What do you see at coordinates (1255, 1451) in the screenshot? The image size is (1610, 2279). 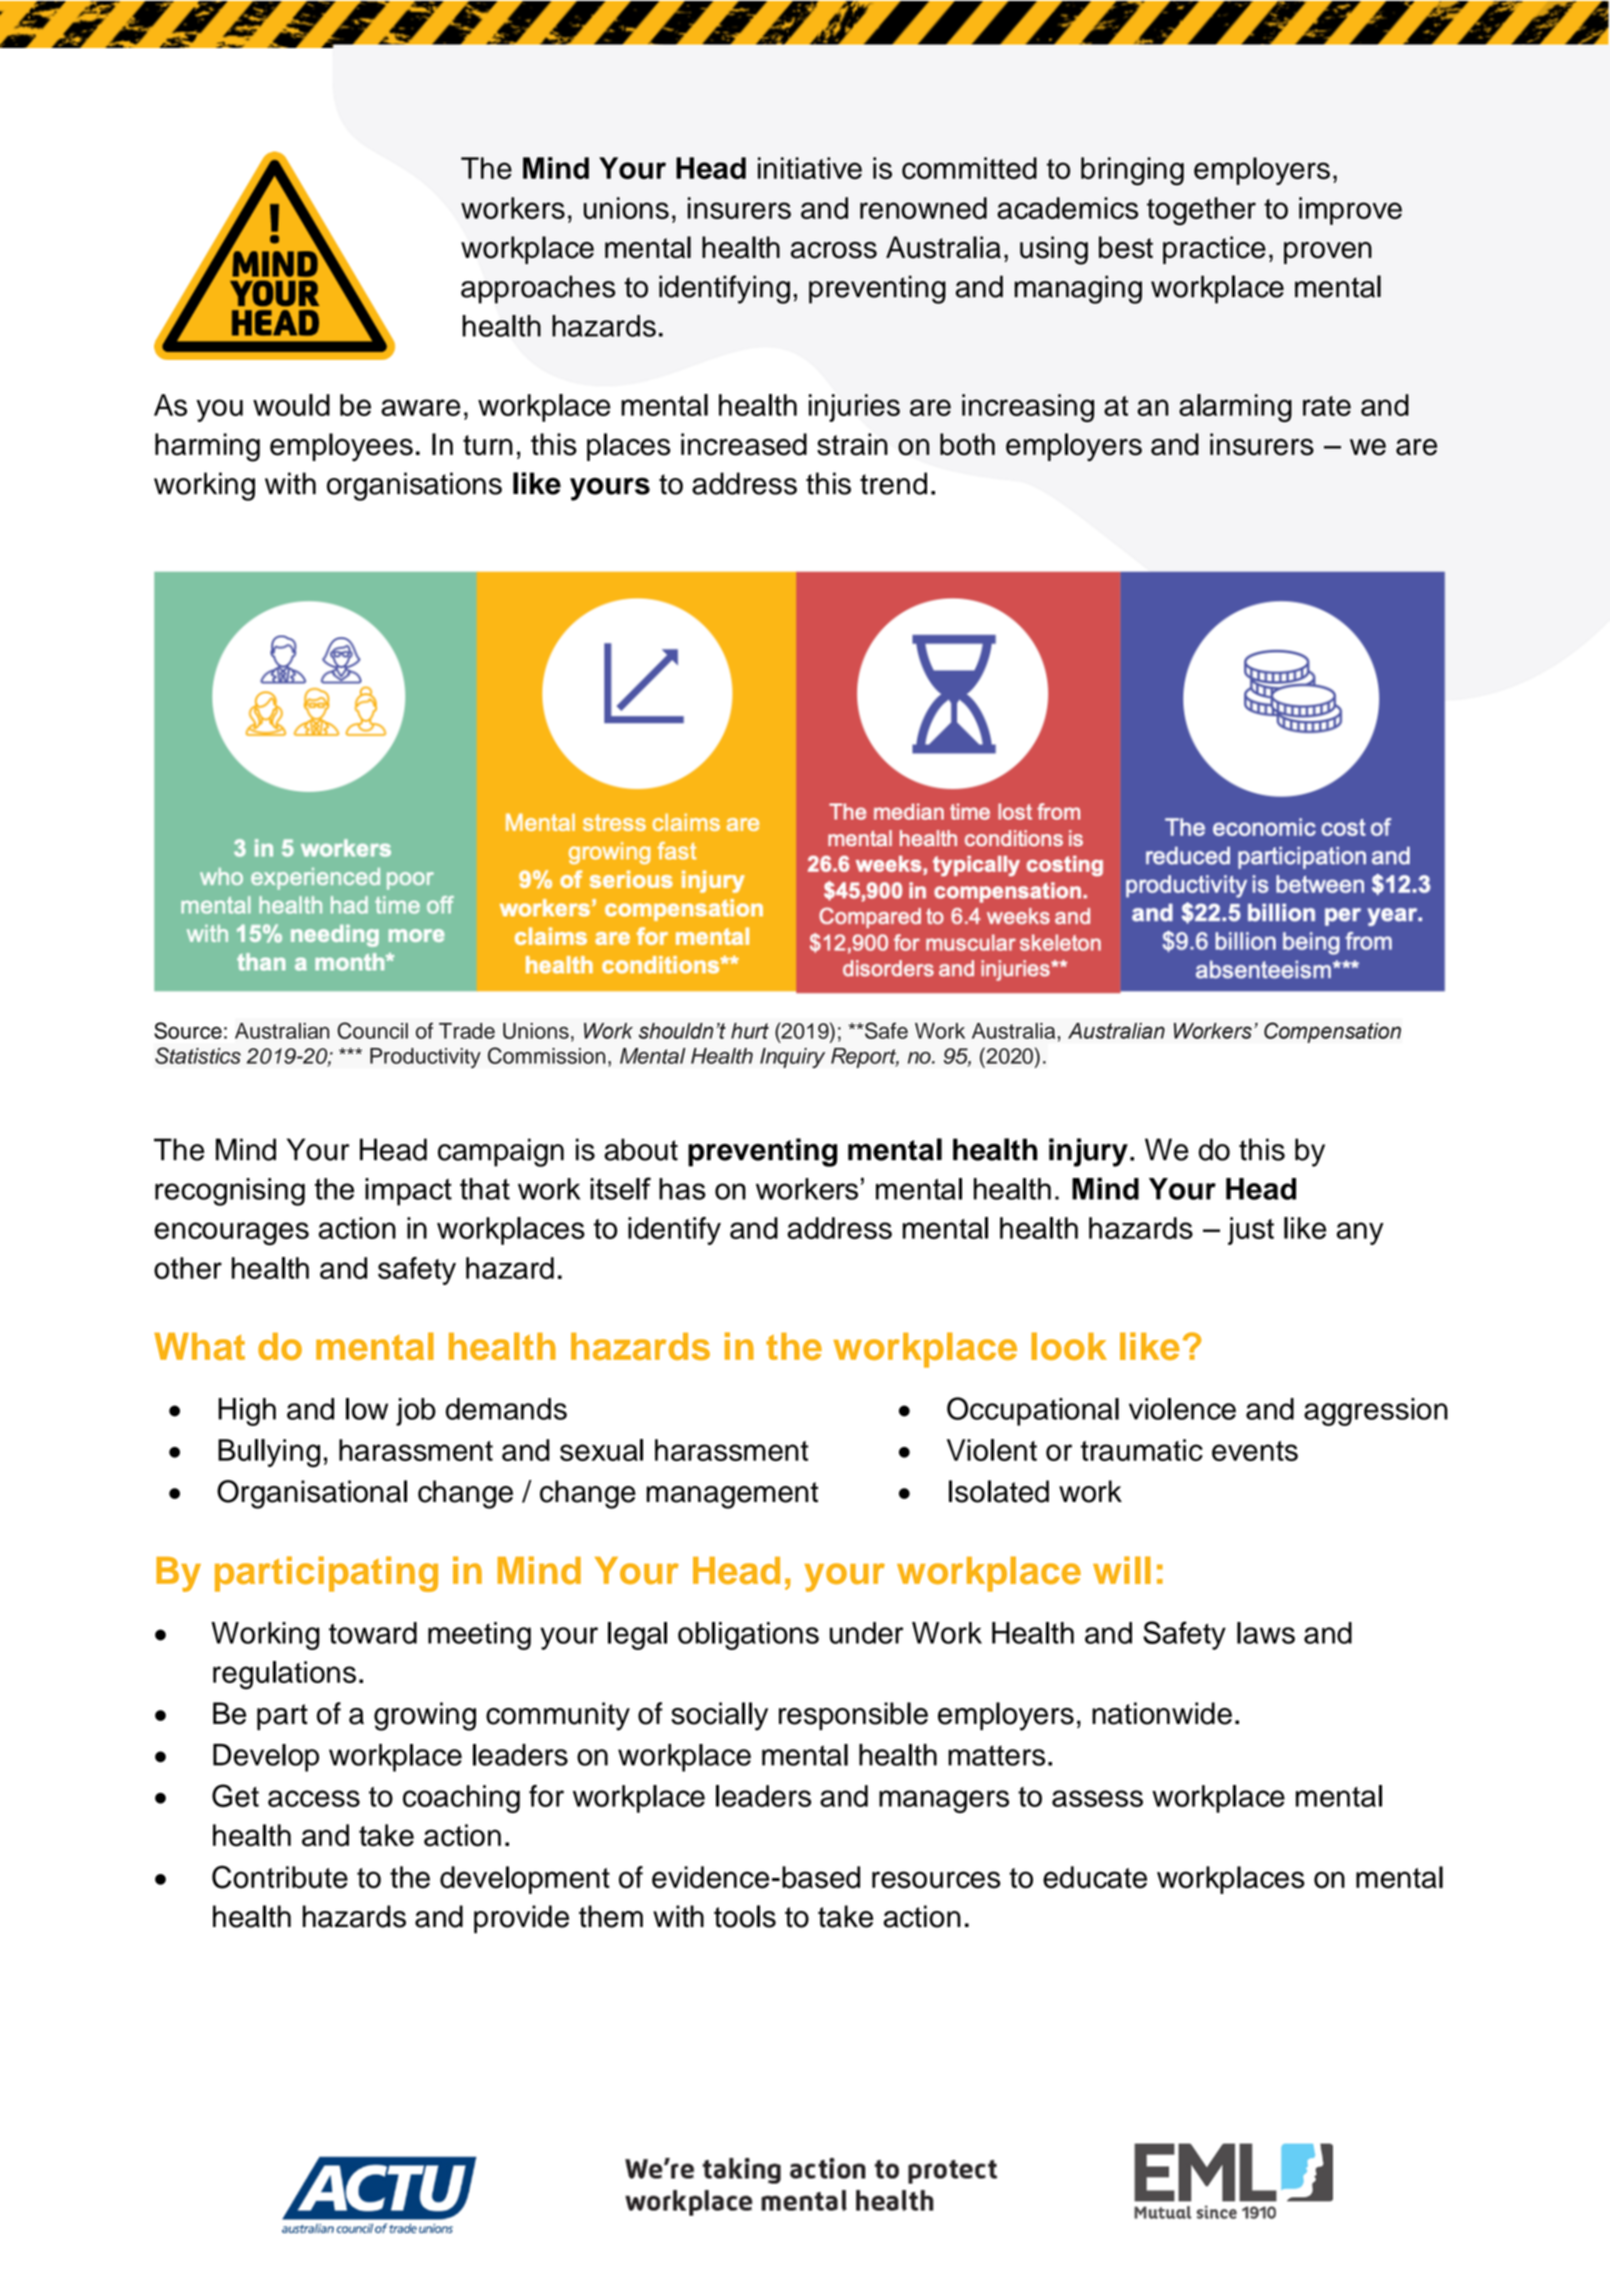 I see `events` at bounding box center [1255, 1451].
